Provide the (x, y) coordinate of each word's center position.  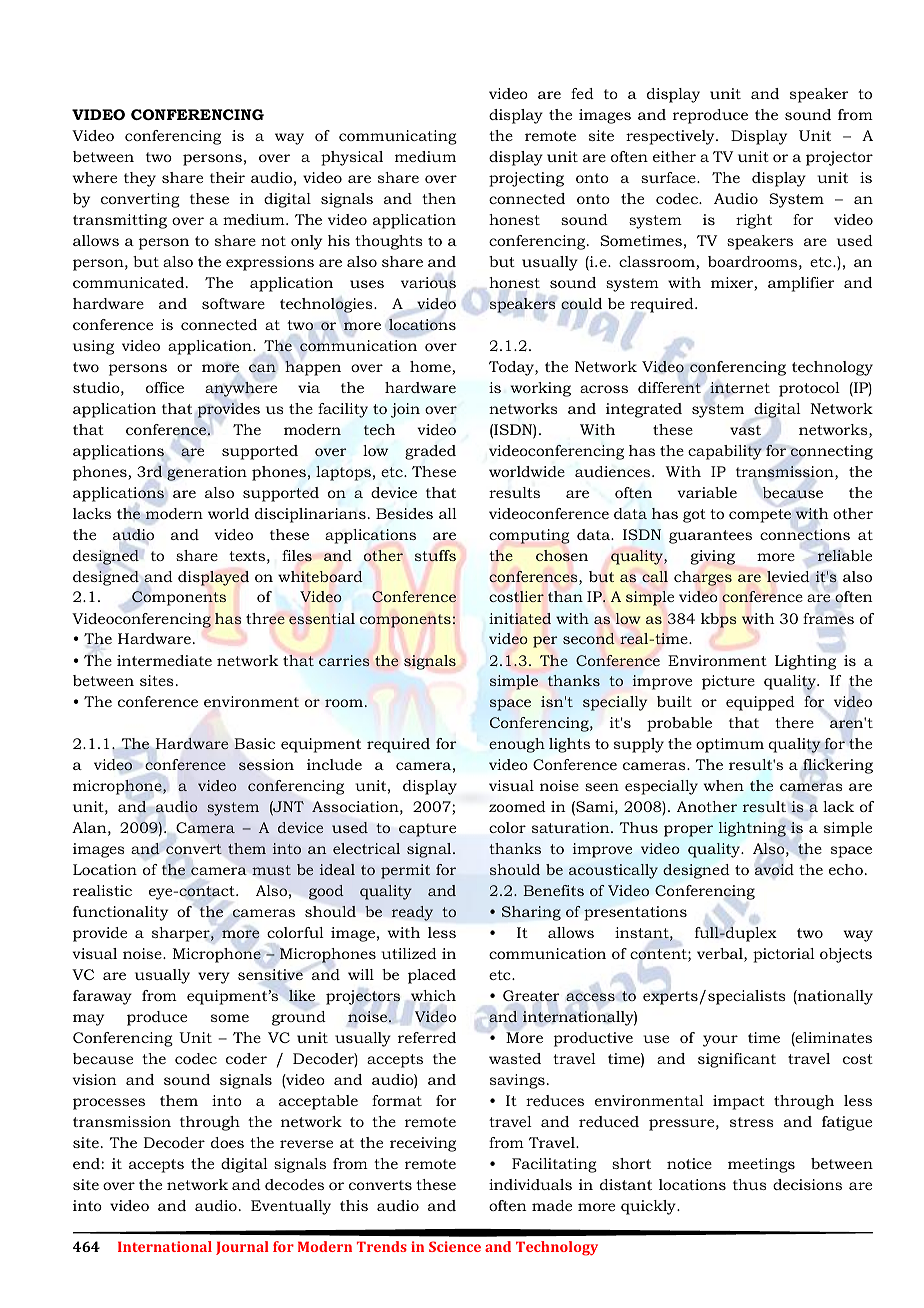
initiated (520, 619)
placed (432, 976)
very (214, 978)
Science (455, 1246)
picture (728, 682)
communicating (398, 137)
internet (740, 388)
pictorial (784, 955)
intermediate (164, 660)
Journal (242, 1248)
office (165, 387)
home (431, 368)
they (140, 179)
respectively (671, 137)
